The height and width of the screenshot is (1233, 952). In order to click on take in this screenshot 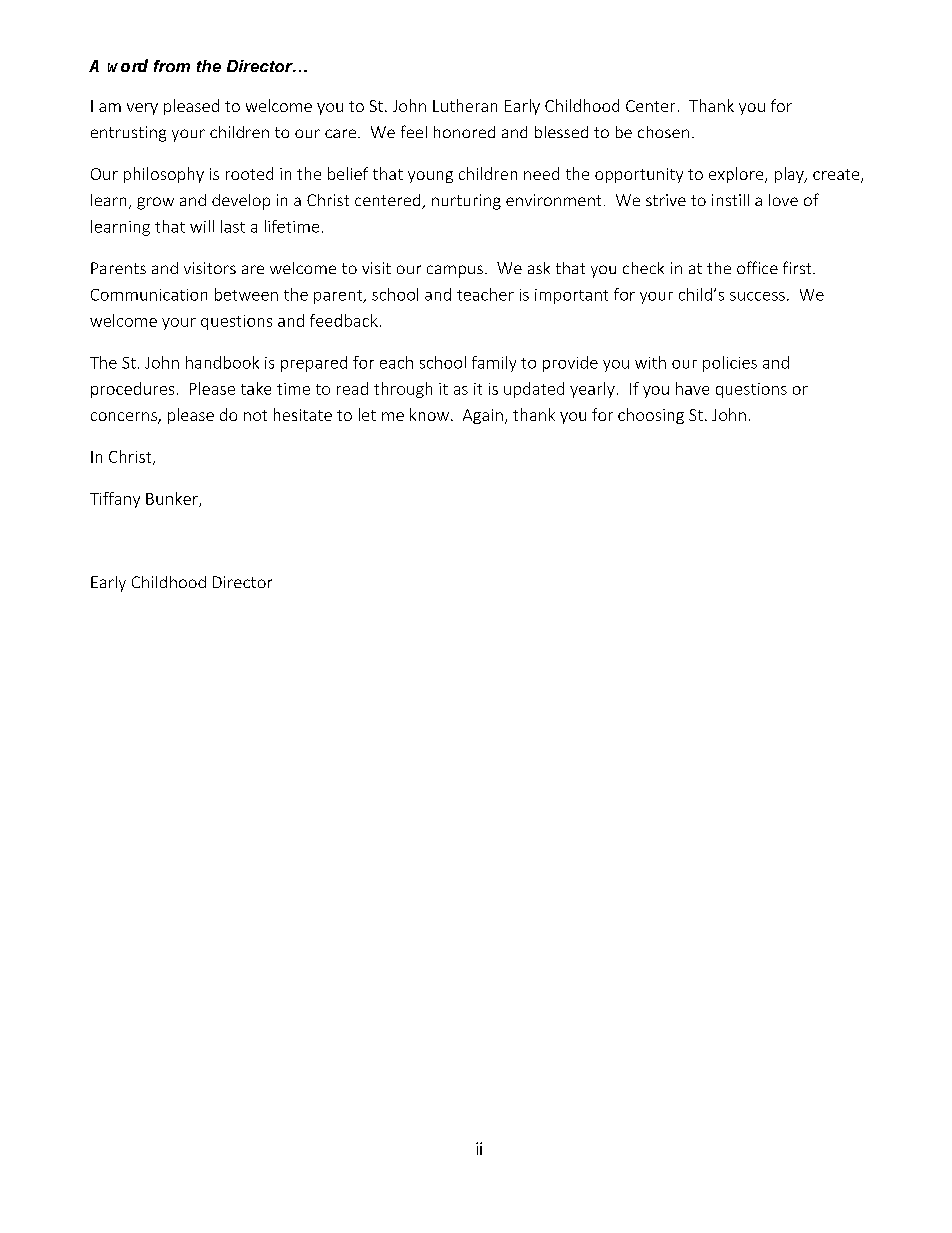, I will do `click(256, 388)`.
